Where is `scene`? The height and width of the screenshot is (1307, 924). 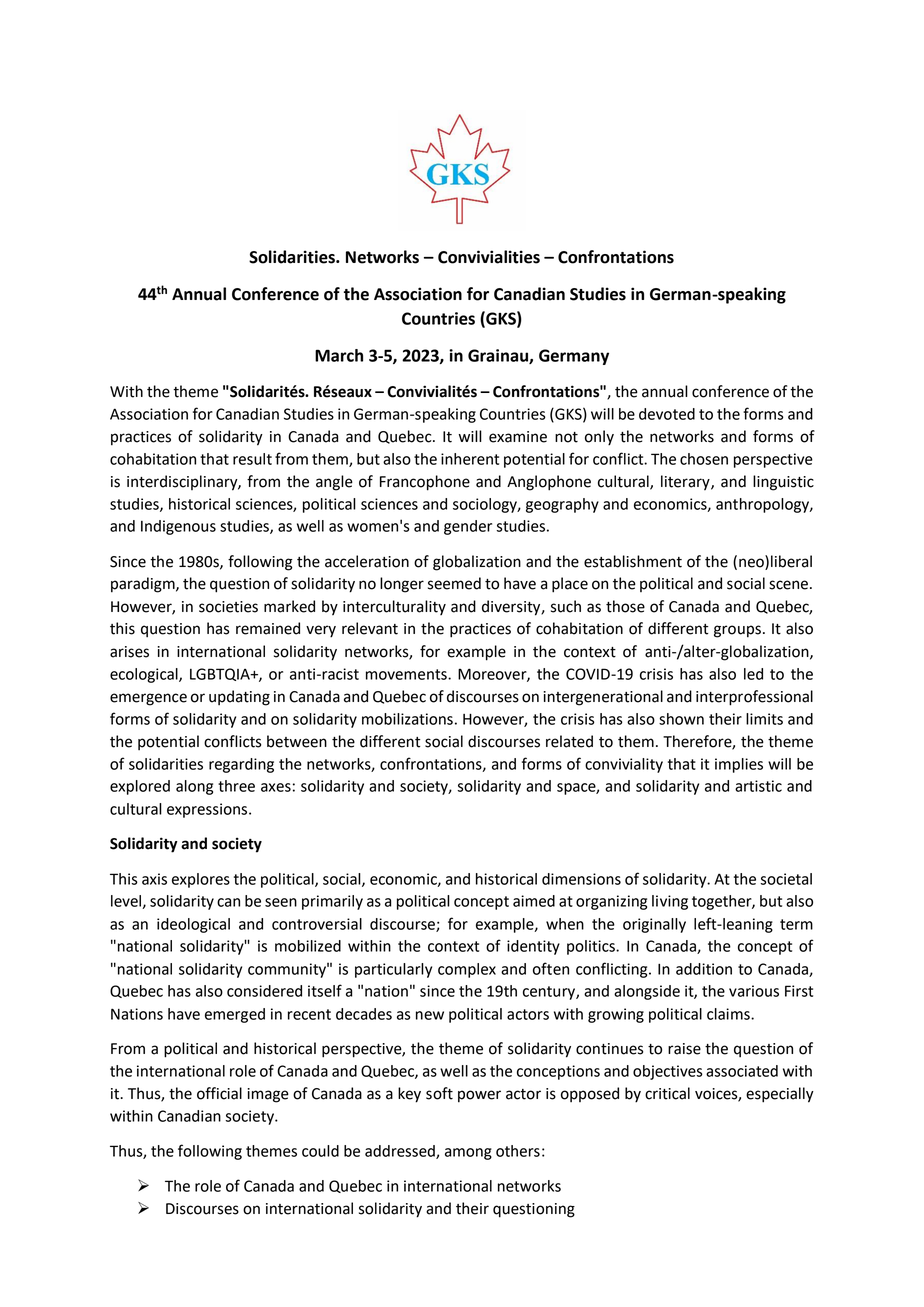
scene is located at coordinates (788, 585).
